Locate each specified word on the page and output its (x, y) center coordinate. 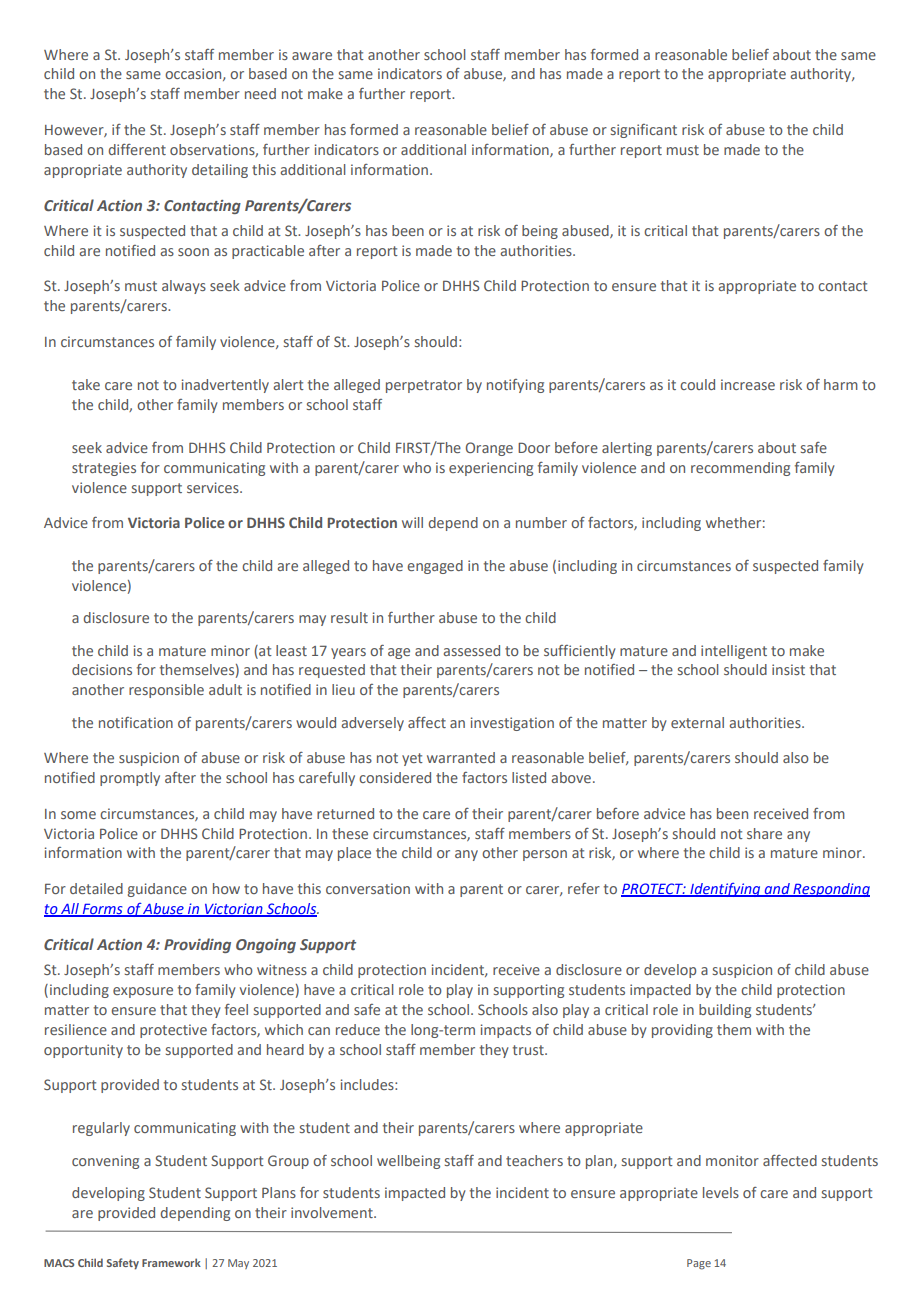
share (764, 833)
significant (644, 131)
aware (312, 56)
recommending (740, 469)
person (545, 855)
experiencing (491, 469)
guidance (157, 890)
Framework (171, 1262)
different (137, 149)
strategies (104, 469)
